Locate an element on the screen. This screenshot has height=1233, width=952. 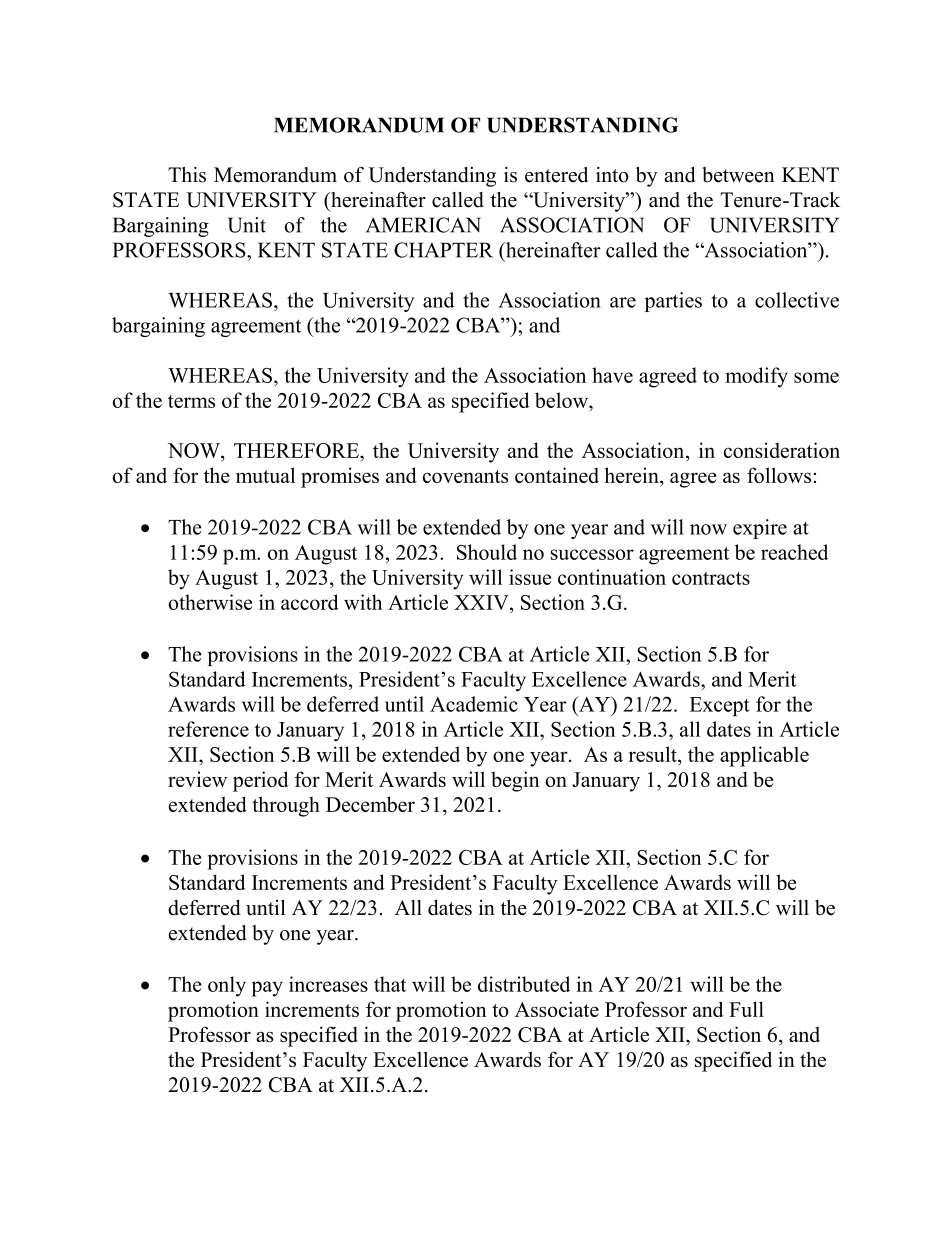
between is located at coordinates (738, 175).
